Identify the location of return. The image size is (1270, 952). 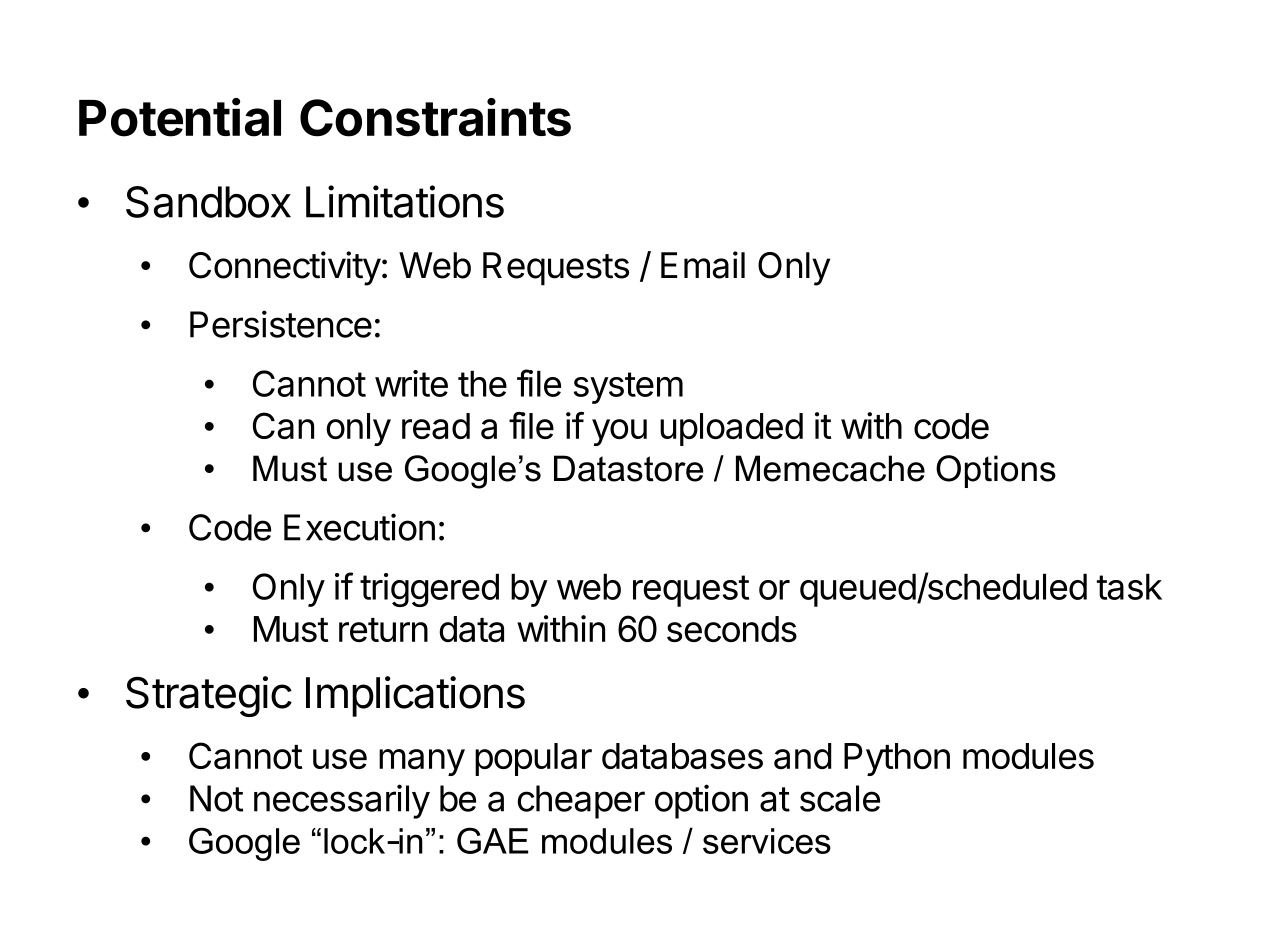
(383, 630).
